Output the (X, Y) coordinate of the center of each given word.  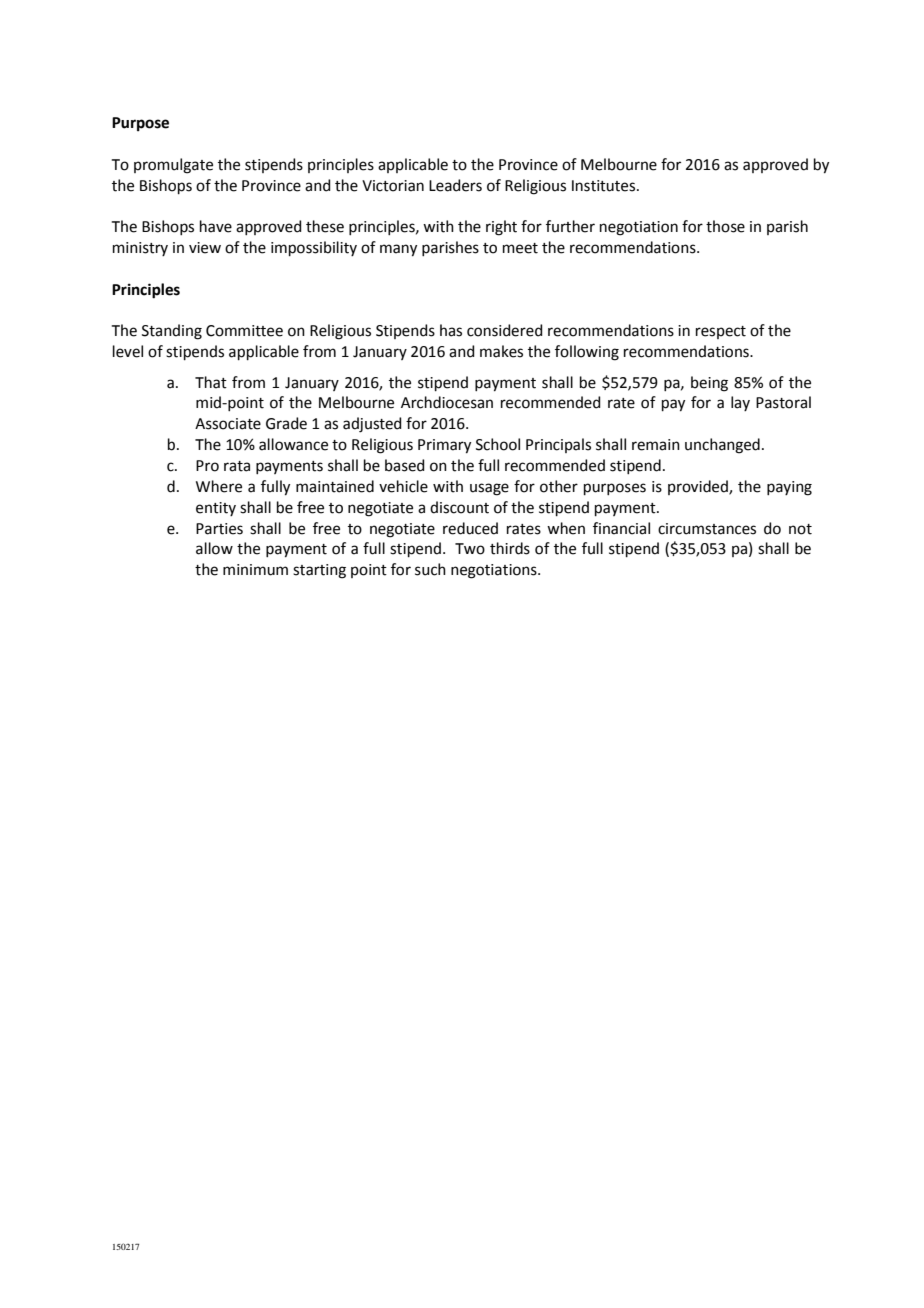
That (211, 382)
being (709, 384)
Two (470, 549)
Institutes (605, 186)
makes (501, 351)
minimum (255, 570)
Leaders (455, 185)
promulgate (173, 166)
